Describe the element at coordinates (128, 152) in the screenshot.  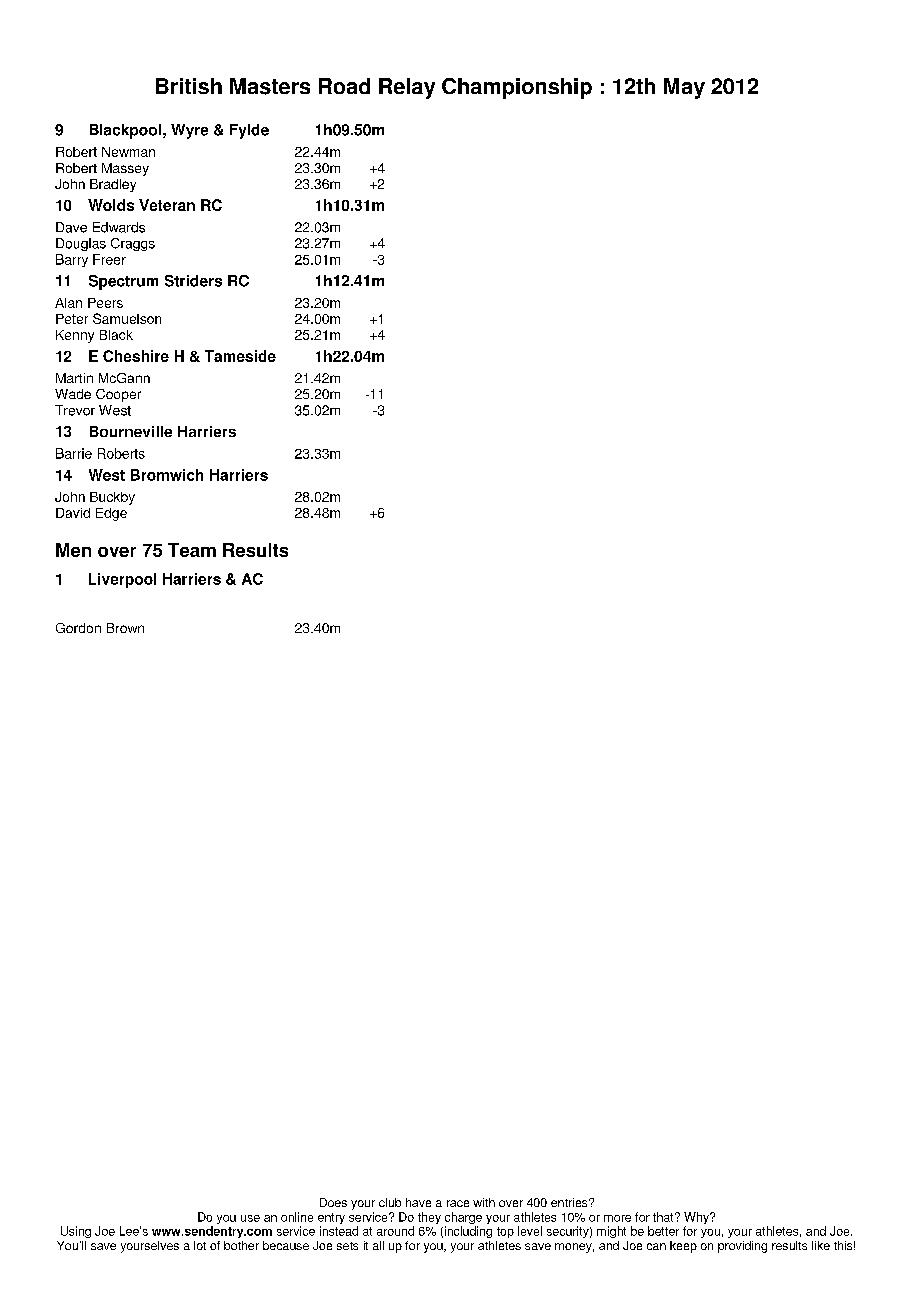
I see `Newman` at that location.
